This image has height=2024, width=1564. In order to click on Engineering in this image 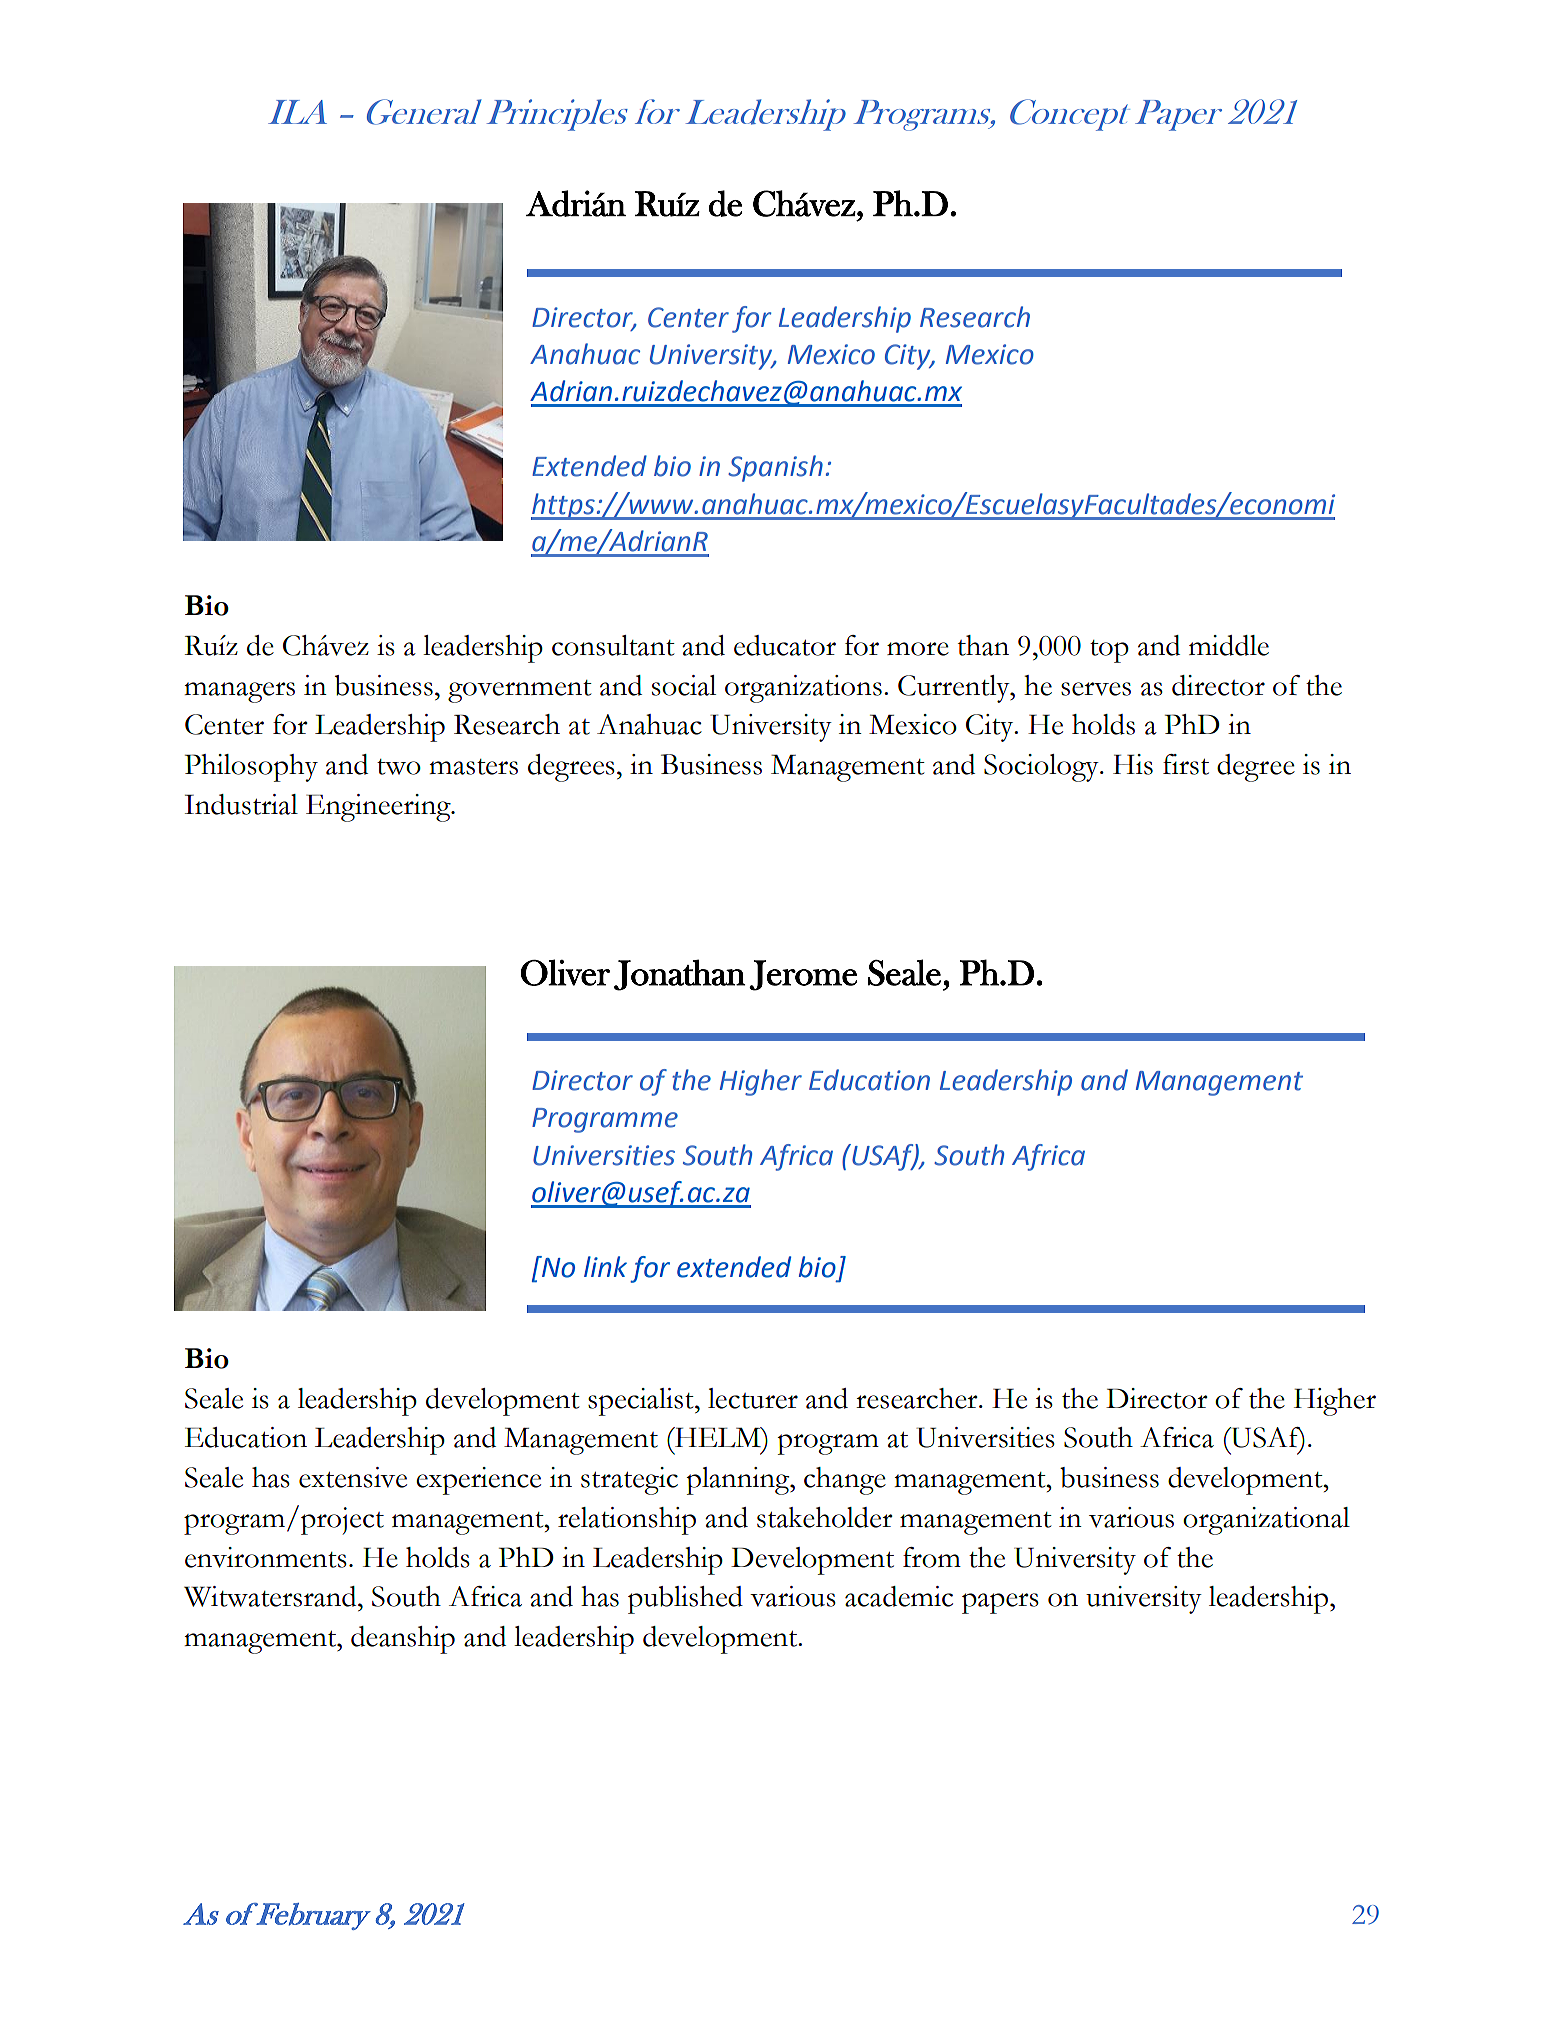, I will do `click(379, 808)`.
